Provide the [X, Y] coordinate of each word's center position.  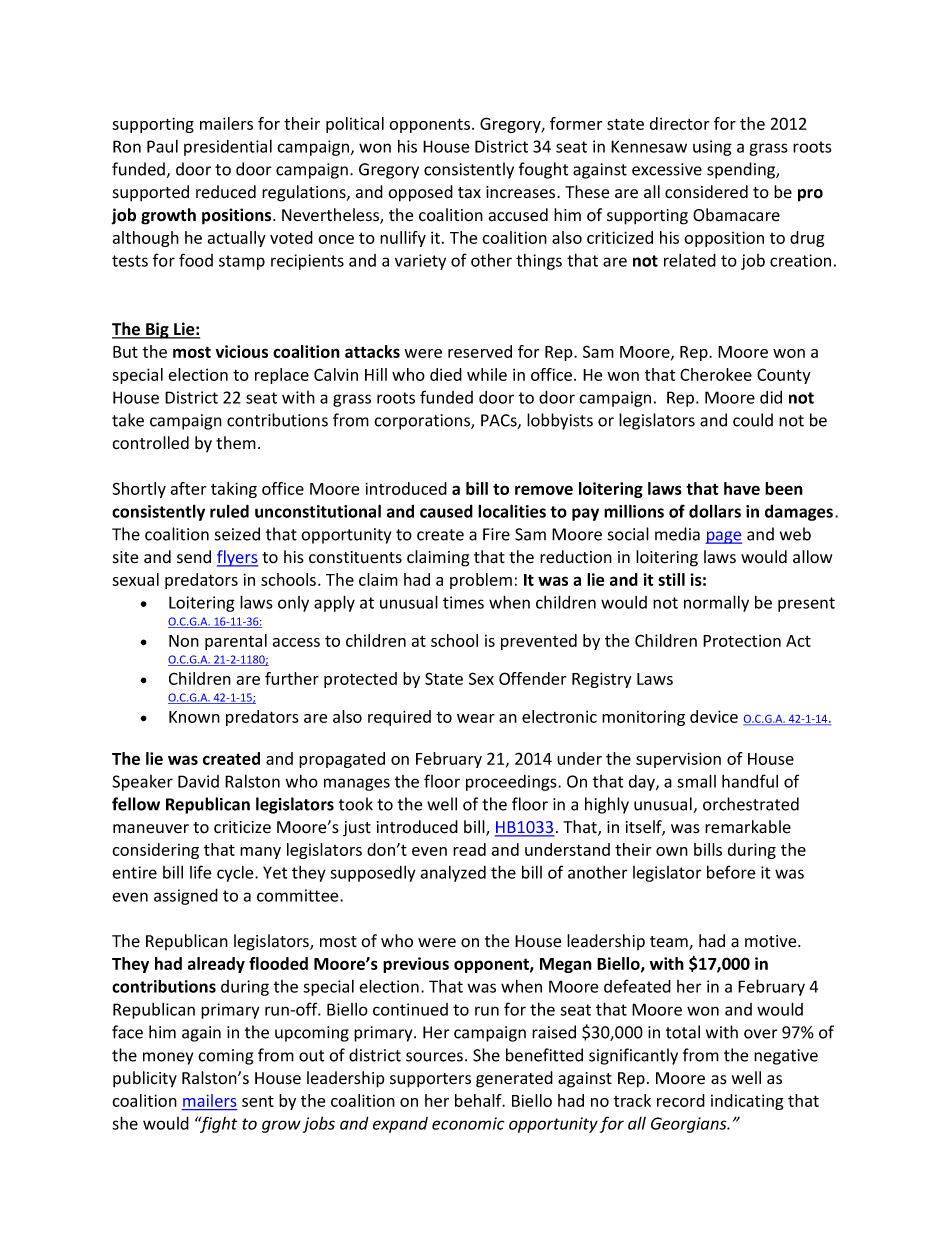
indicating [747, 1102]
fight [217, 1124]
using [712, 148]
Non [184, 641]
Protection [742, 640]
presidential [228, 147]
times [463, 602]
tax [469, 193]
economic [468, 1123]
